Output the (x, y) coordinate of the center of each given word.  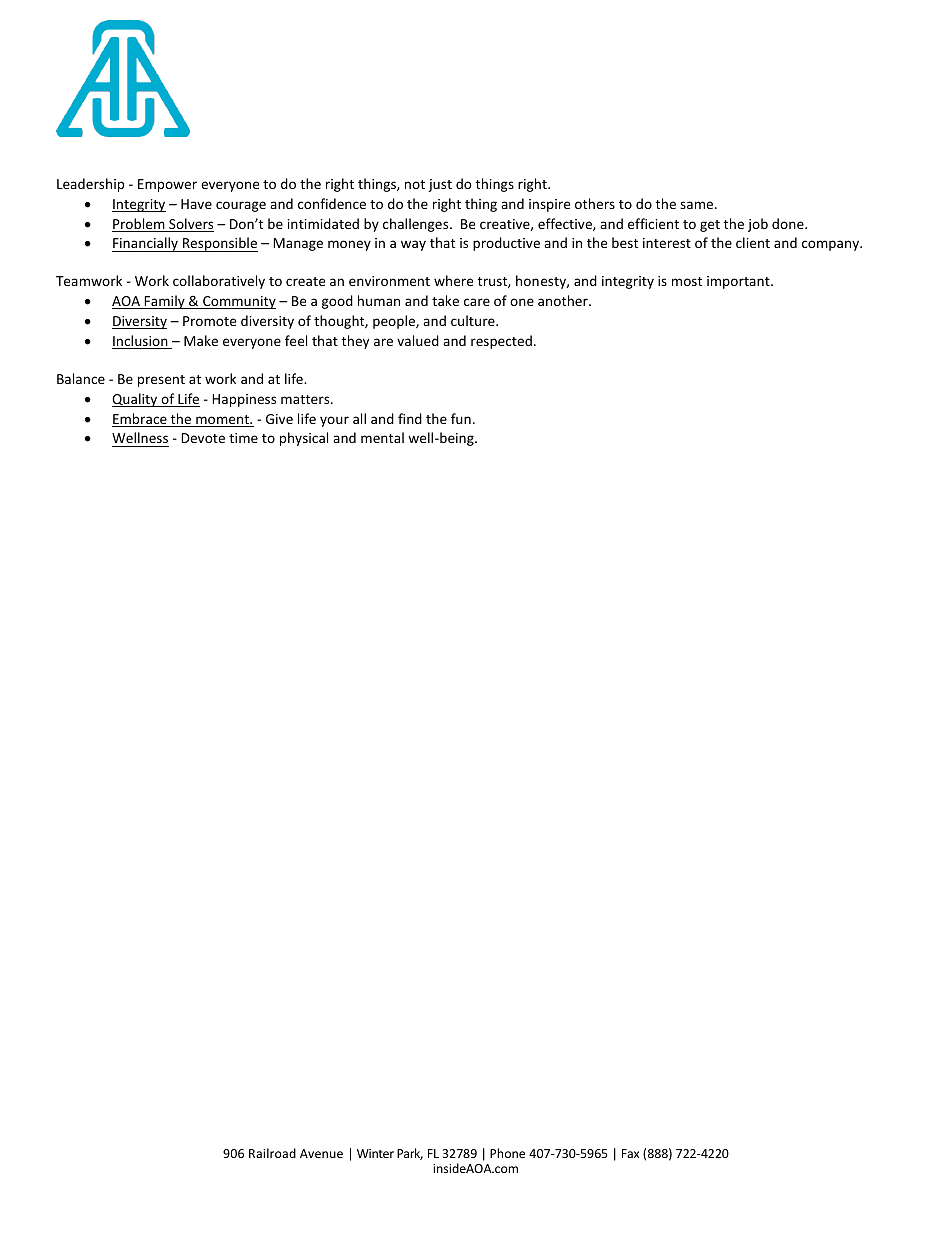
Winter (375, 1153)
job (758, 225)
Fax (630, 1153)
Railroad (272, 1153)
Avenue (321, 1153)
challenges (417, 225)
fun (461, 418)
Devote (203, 438)
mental (382, 437)
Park (410, 1154)
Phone (507, 1153)
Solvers (190, 225)
